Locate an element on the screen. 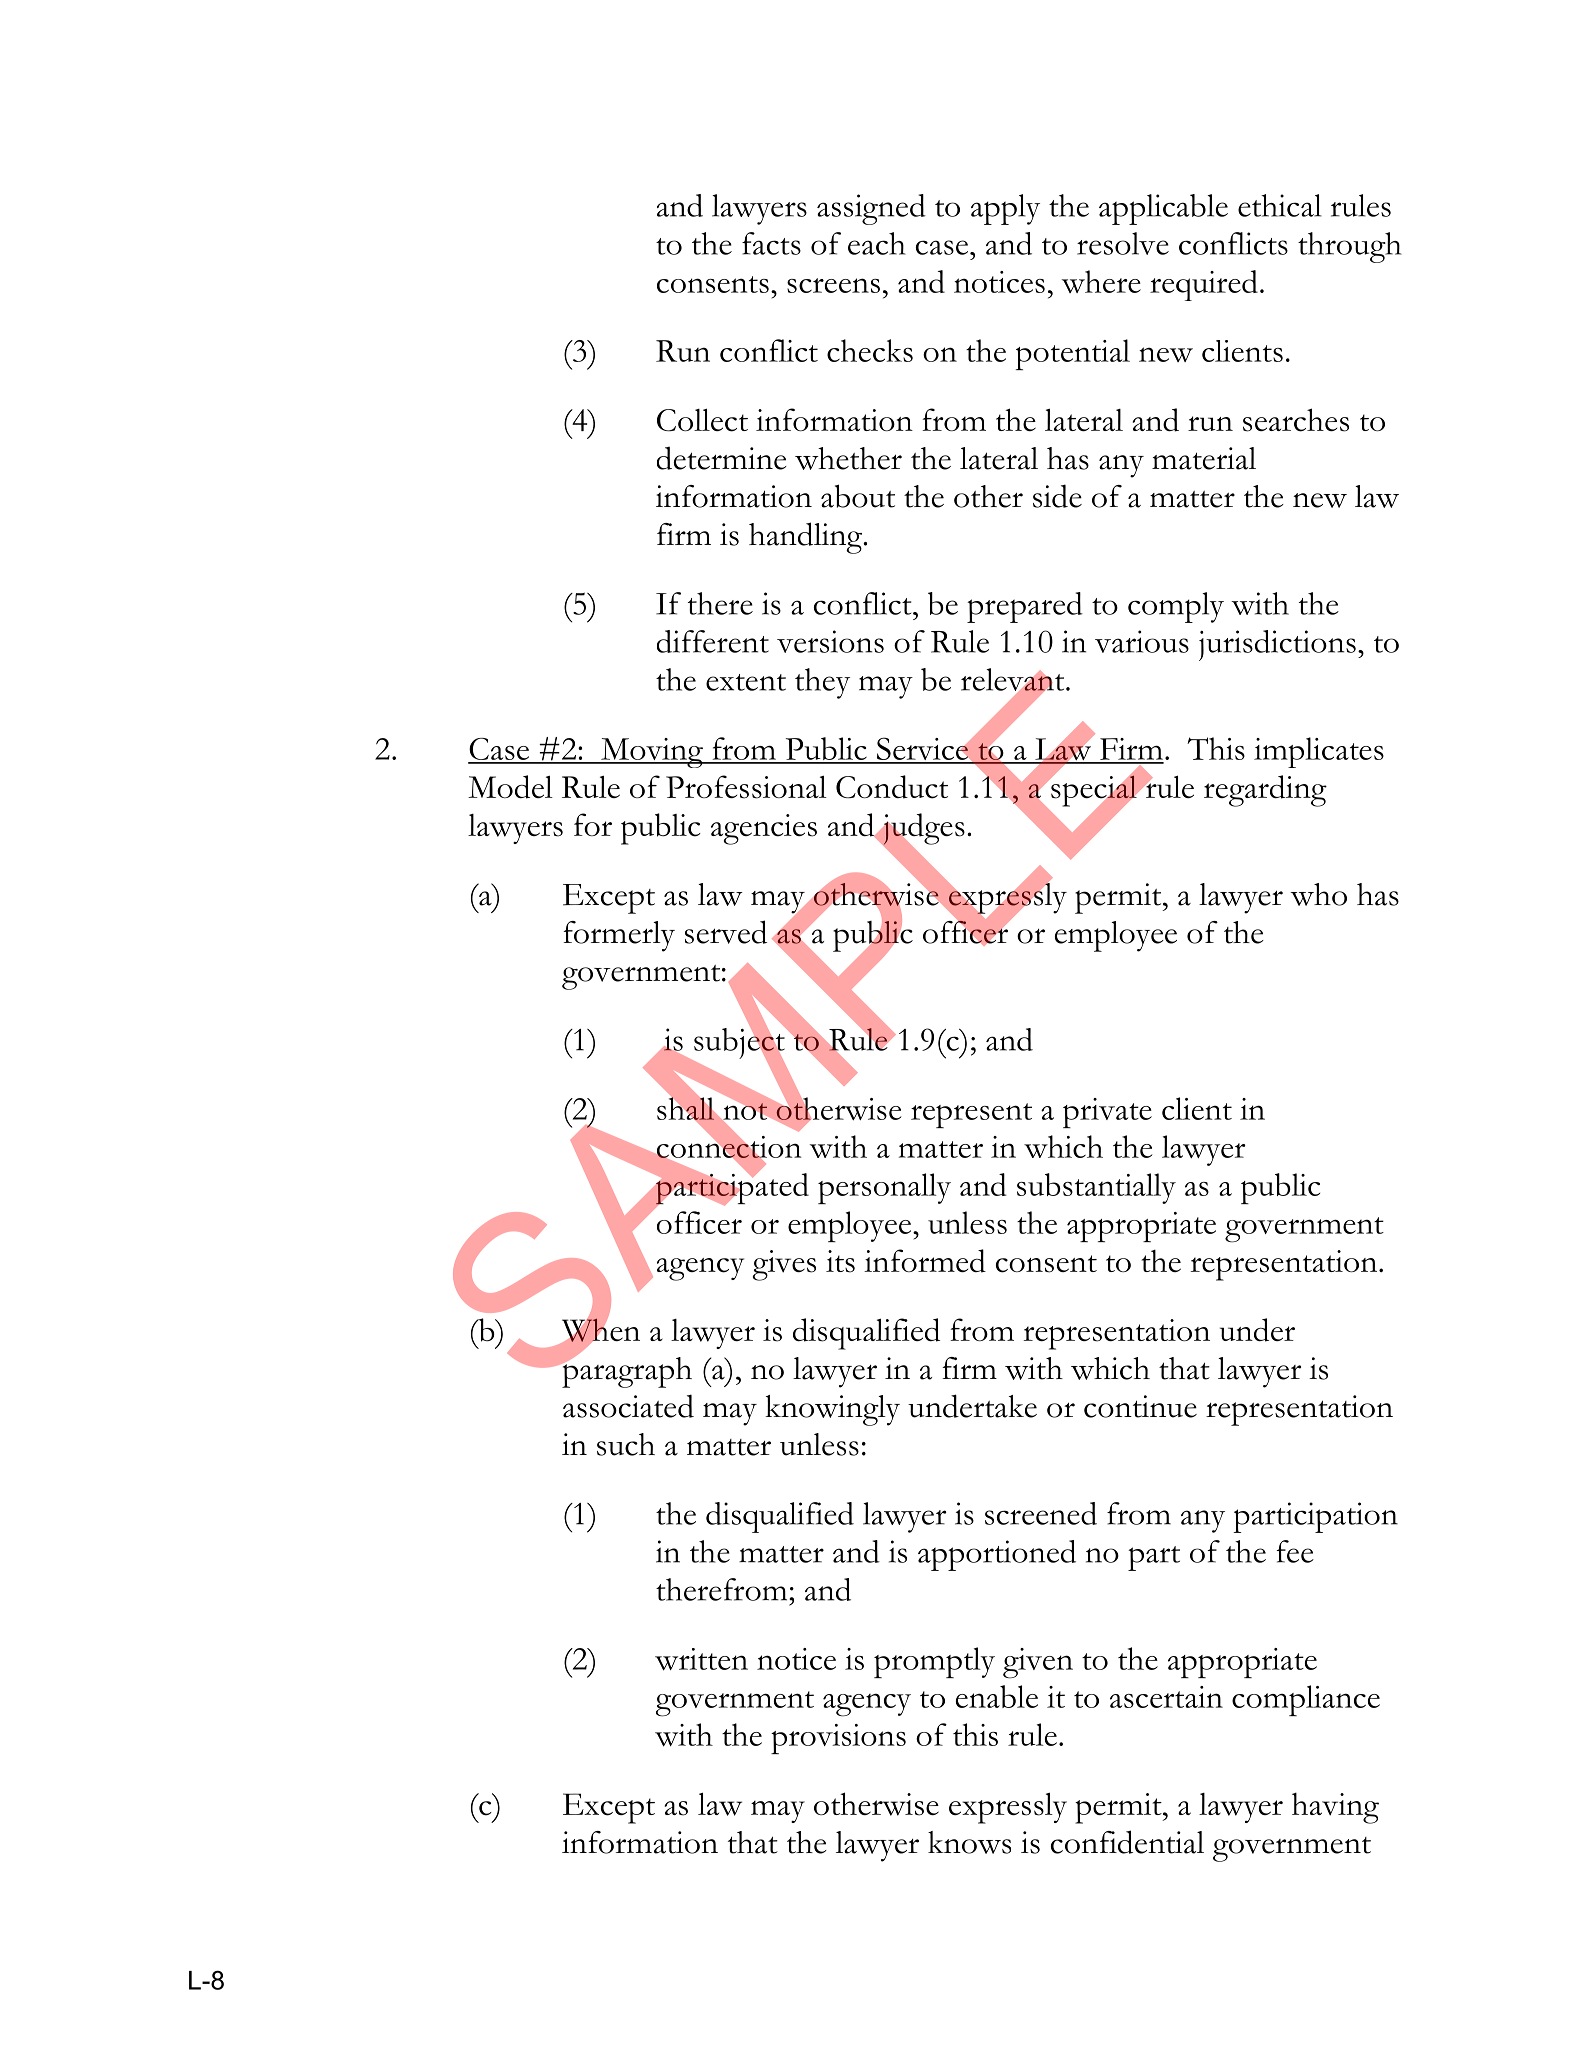 The image size is (1592, 2060). each is located at coordinates (877, 243).
